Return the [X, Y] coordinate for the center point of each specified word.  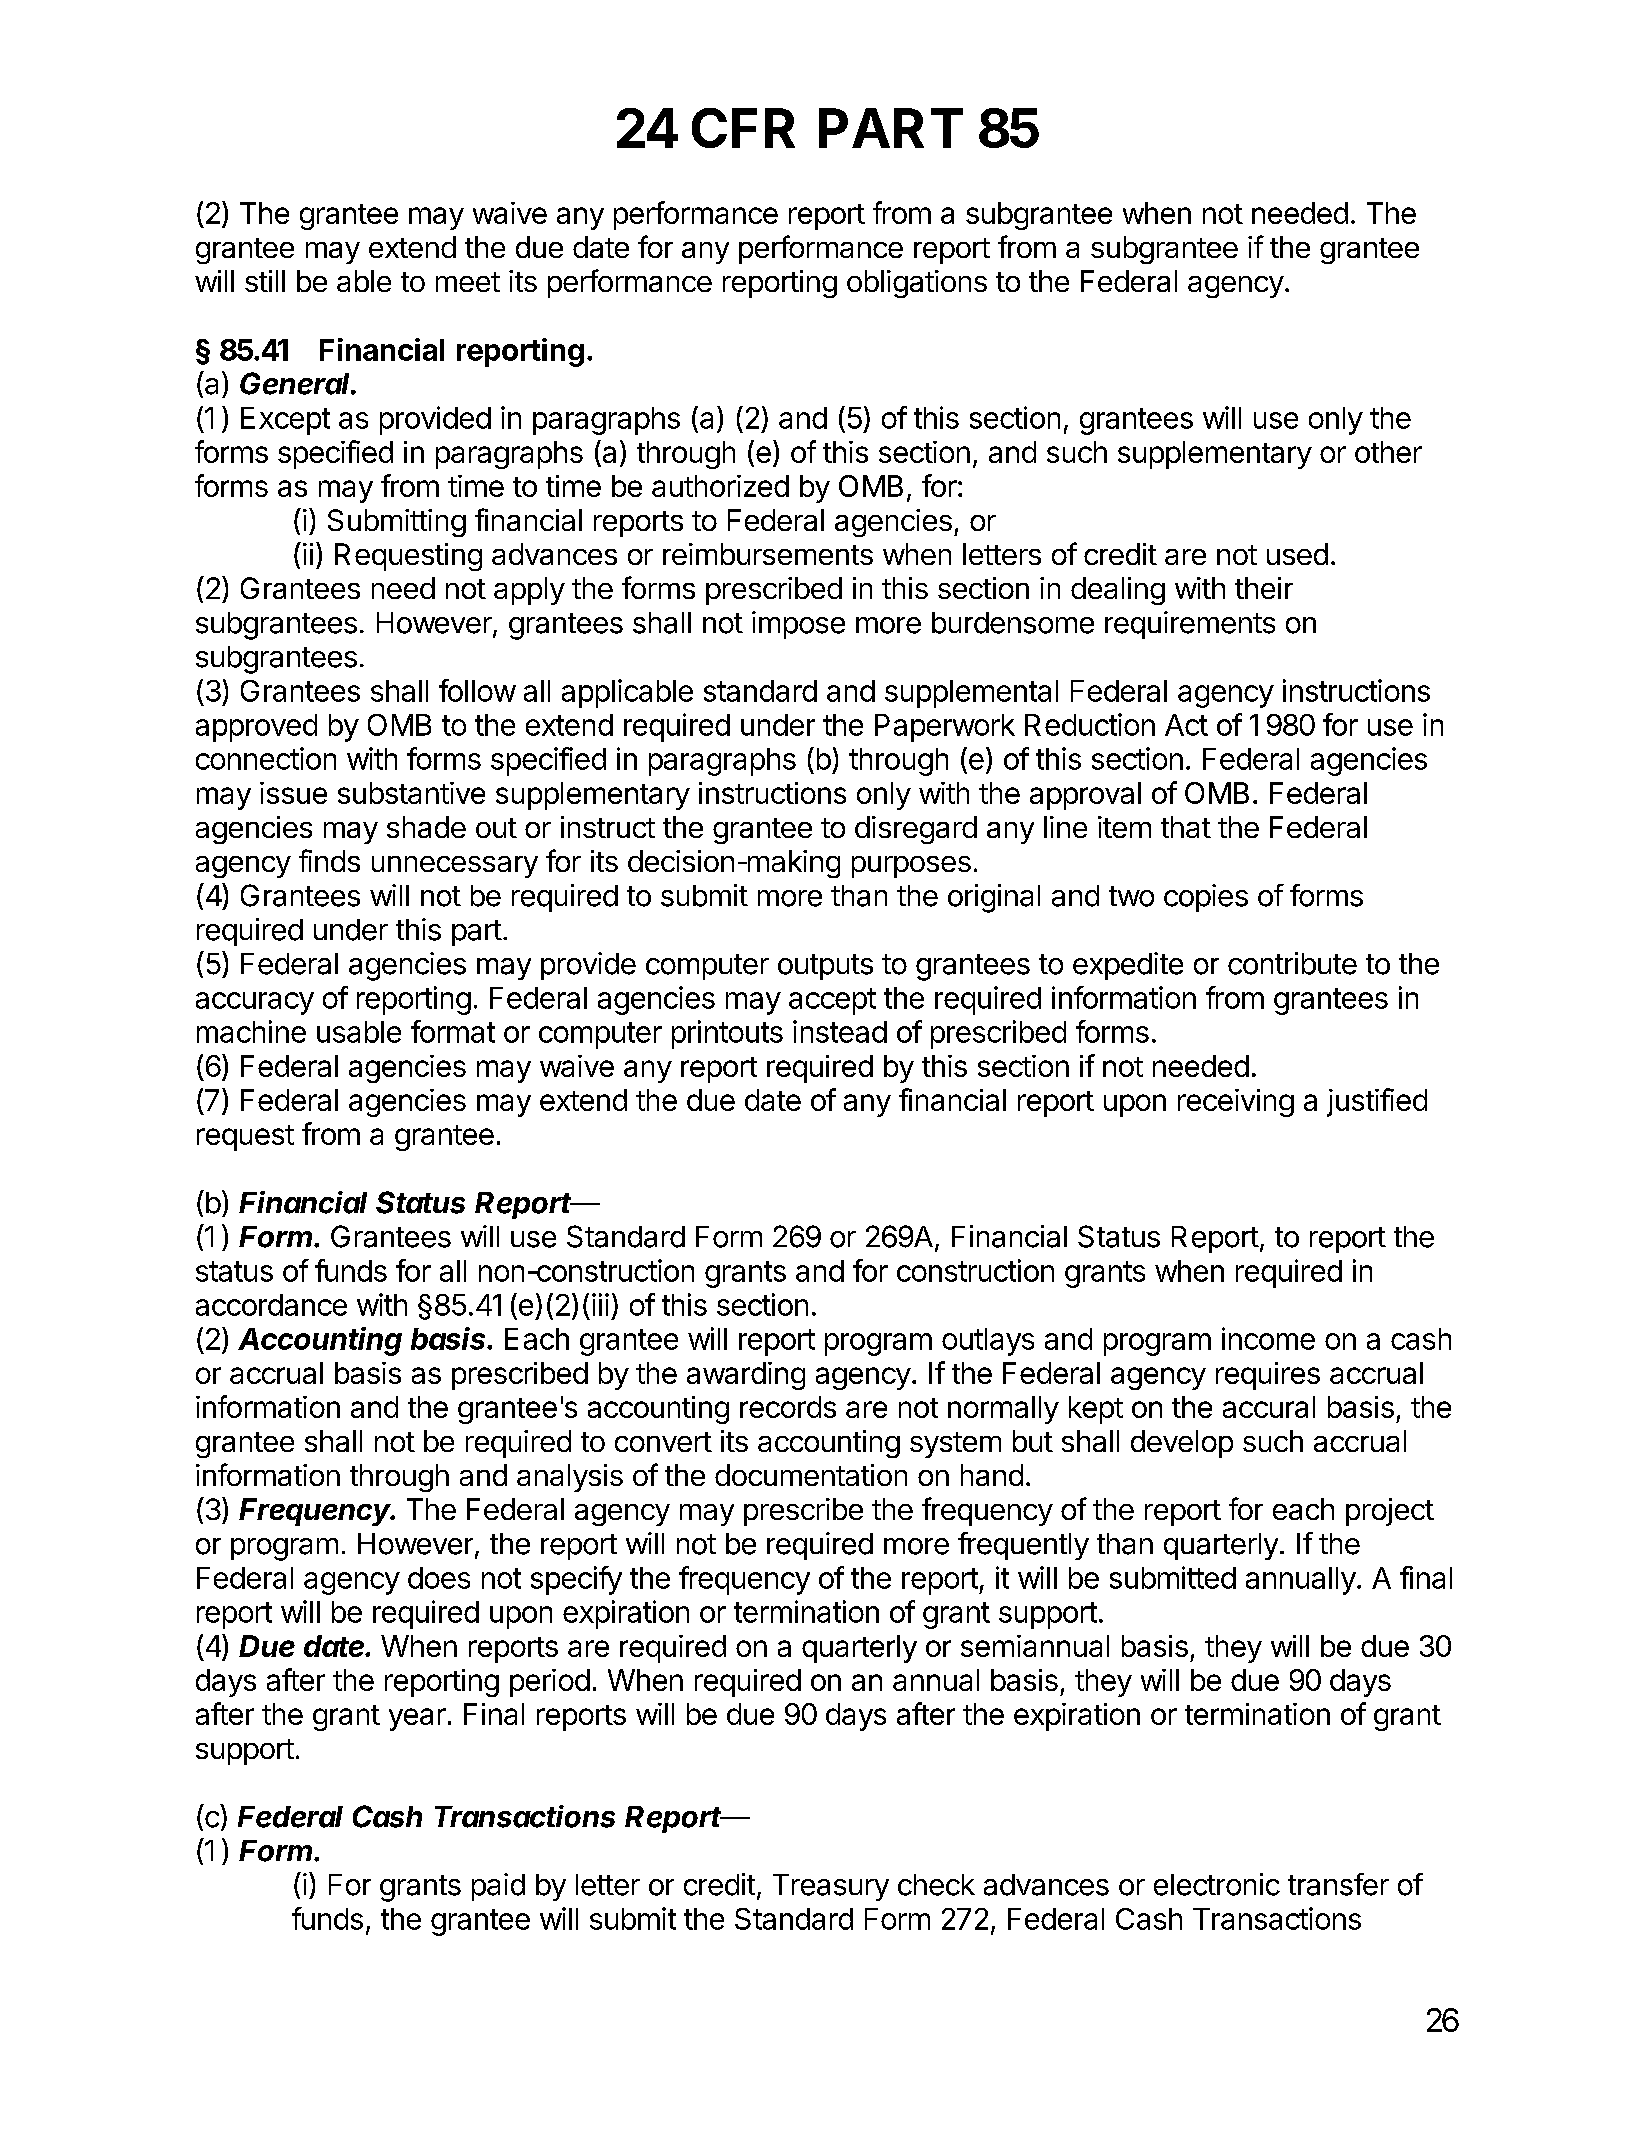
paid [498, 1887]
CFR [743, 128]
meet [468, 282]
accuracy [255, 1003]
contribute [1292, 963]
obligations [917, 284]
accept [832, 1001]
